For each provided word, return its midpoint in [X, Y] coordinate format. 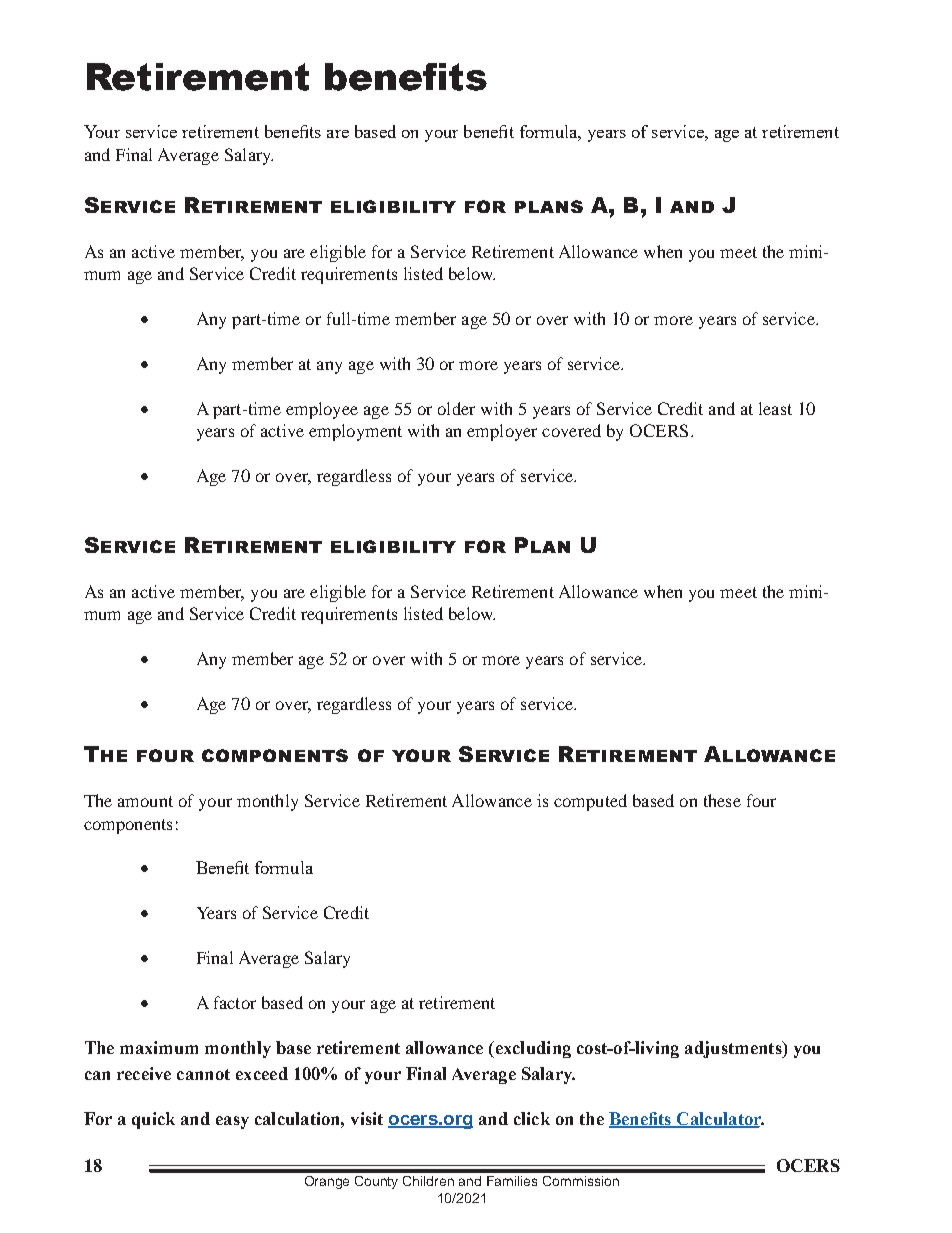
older [456, 408]
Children [428, 1181]
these [722, 800]
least [775, 408]
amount [145, 801]
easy [232, 1122]
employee [322, 410]
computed [590, 802]
